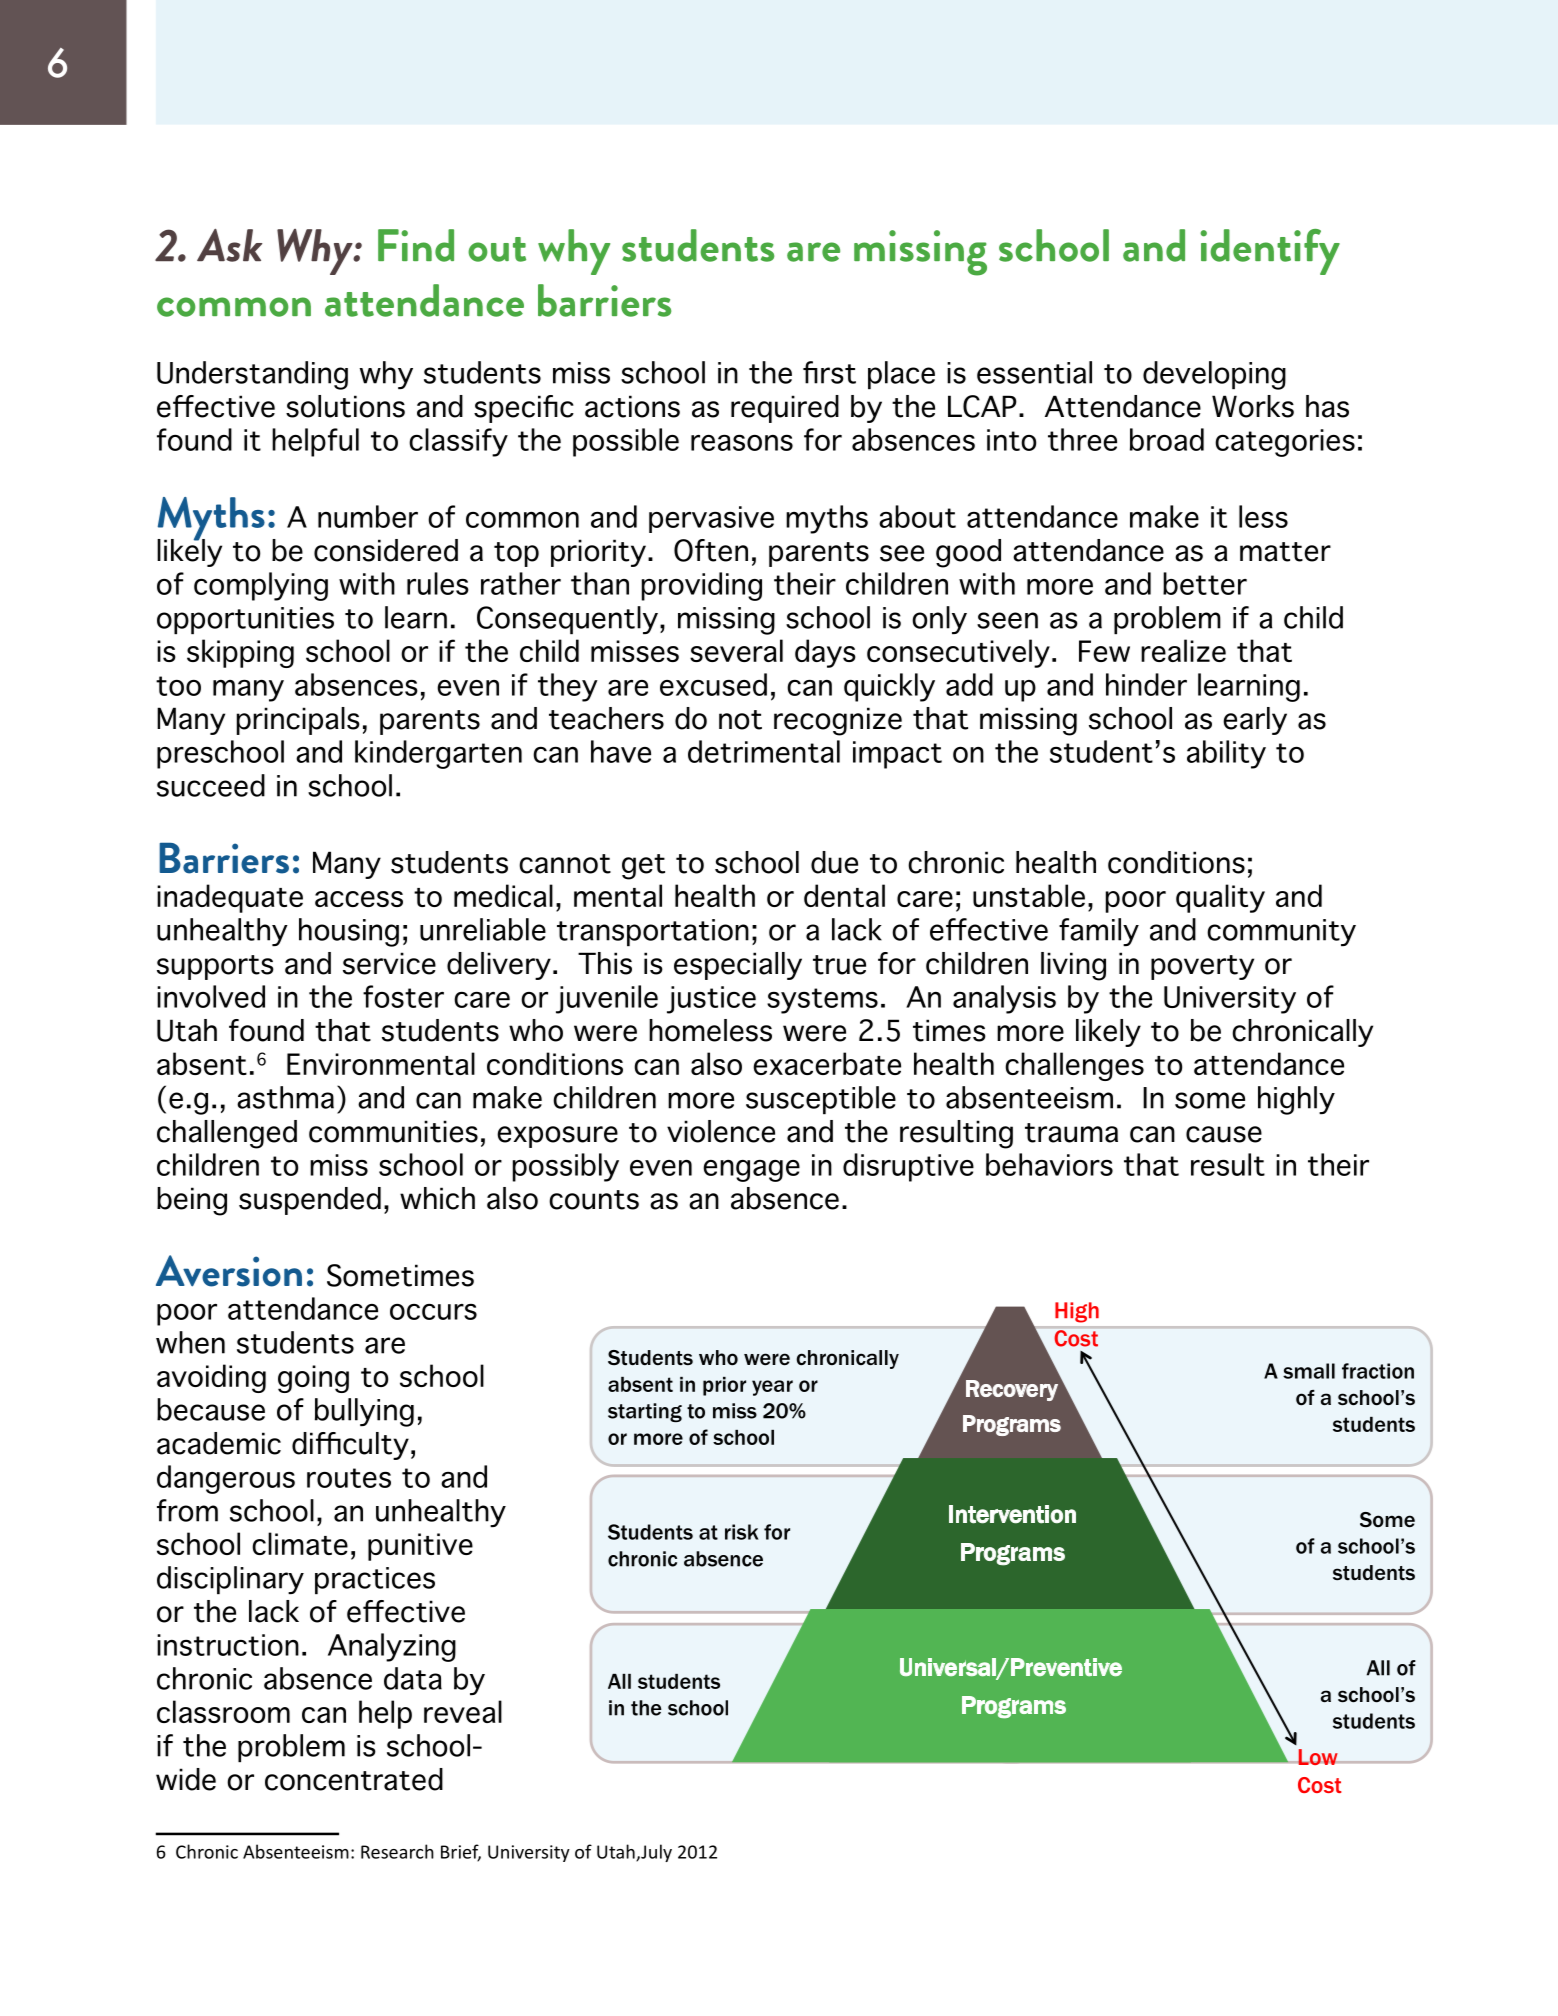 The width and height of the document is (1558, 2016). What do you see at coordinates (1226, 754) in the document?
I see `ability` at bounding box center [1226, 754].
